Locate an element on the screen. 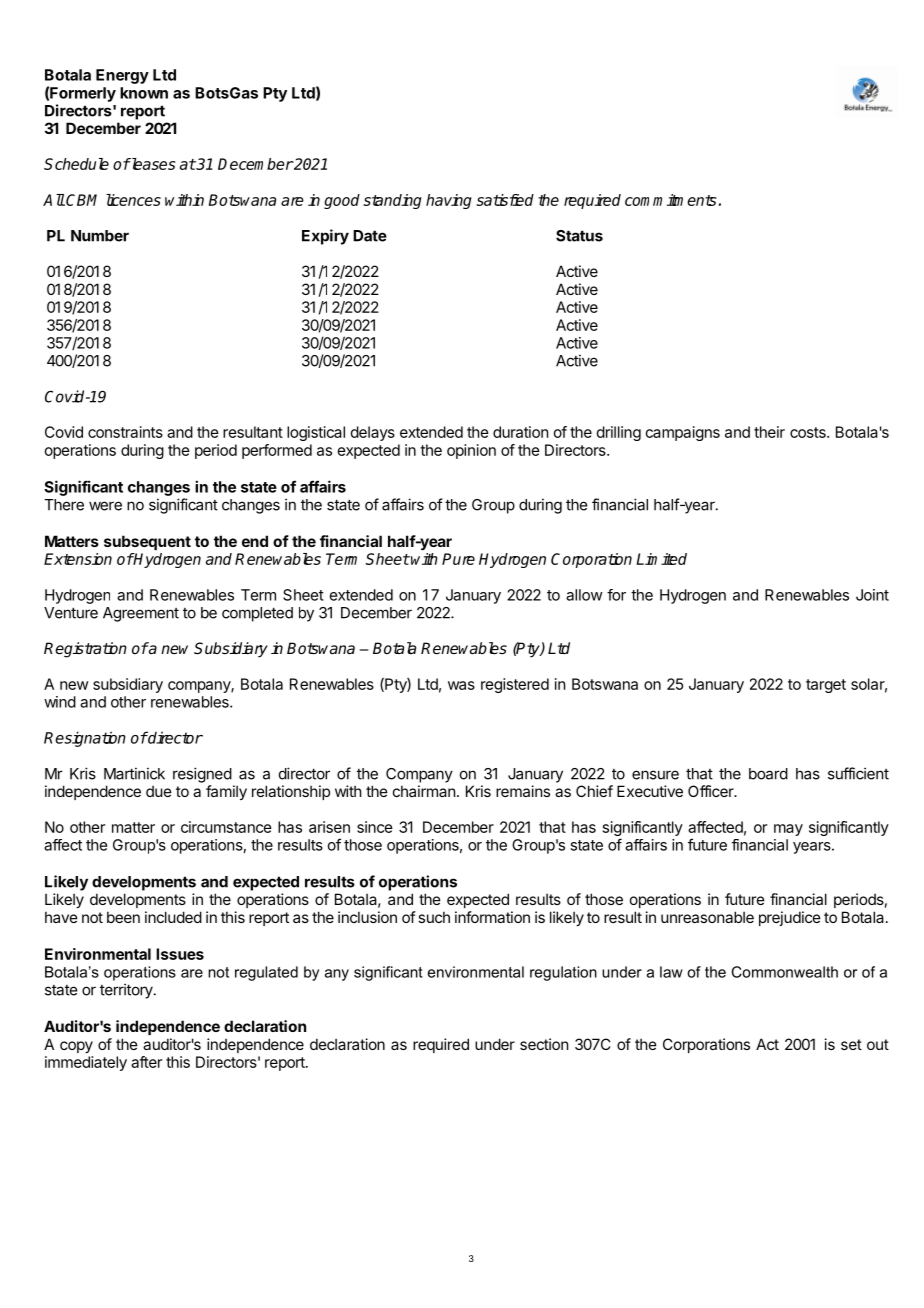  known is located at coordinates (144, 93).
